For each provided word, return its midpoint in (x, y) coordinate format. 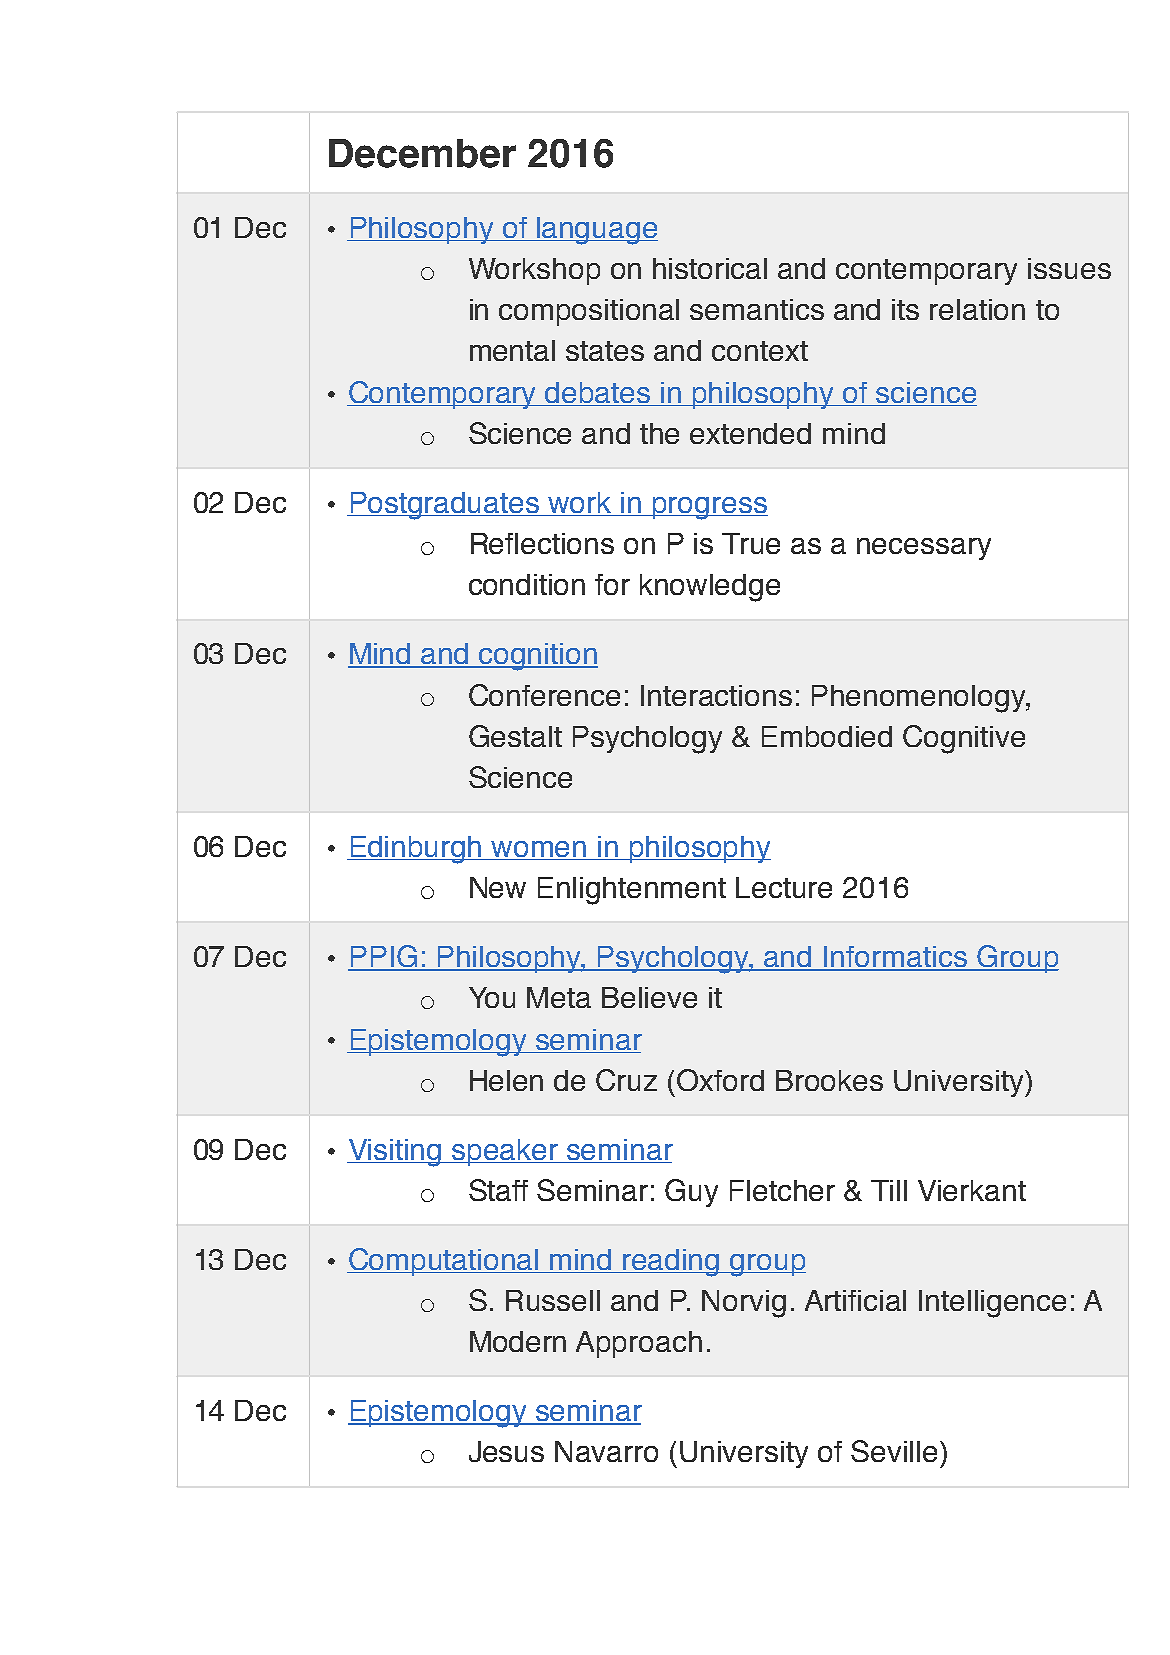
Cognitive (964, 739)
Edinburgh (416, 850)
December (422, 153)
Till (889, 1190)
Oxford (720, 1080)
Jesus (506, 1451)
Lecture (784, 887)
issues (1069, 268)
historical (710, 268)
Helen (506, 1080)
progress (709, 508)
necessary (924, 549)
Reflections (542, 543)
